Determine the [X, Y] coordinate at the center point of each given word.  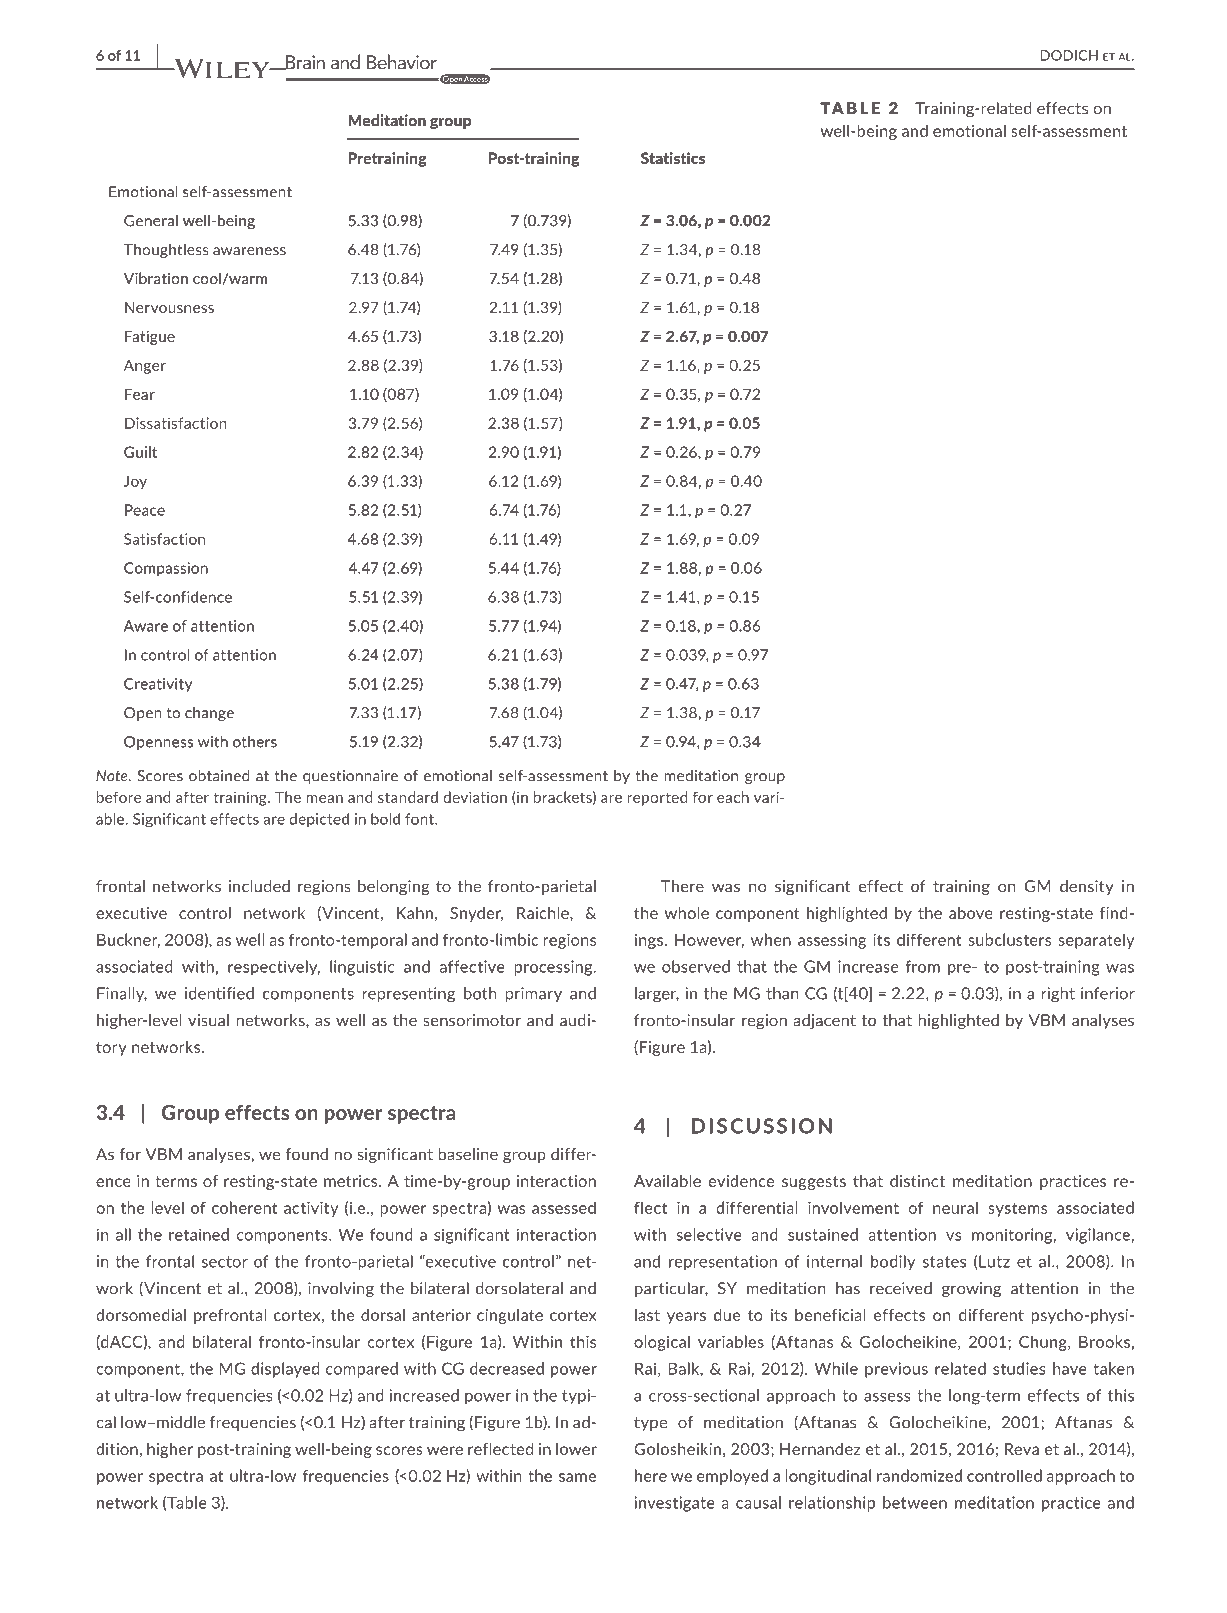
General [151, 221]
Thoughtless [166, 250]
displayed [285, 1370]
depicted [319, 820]
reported [657, 798]
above [971, 913]
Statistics [673, 158]
